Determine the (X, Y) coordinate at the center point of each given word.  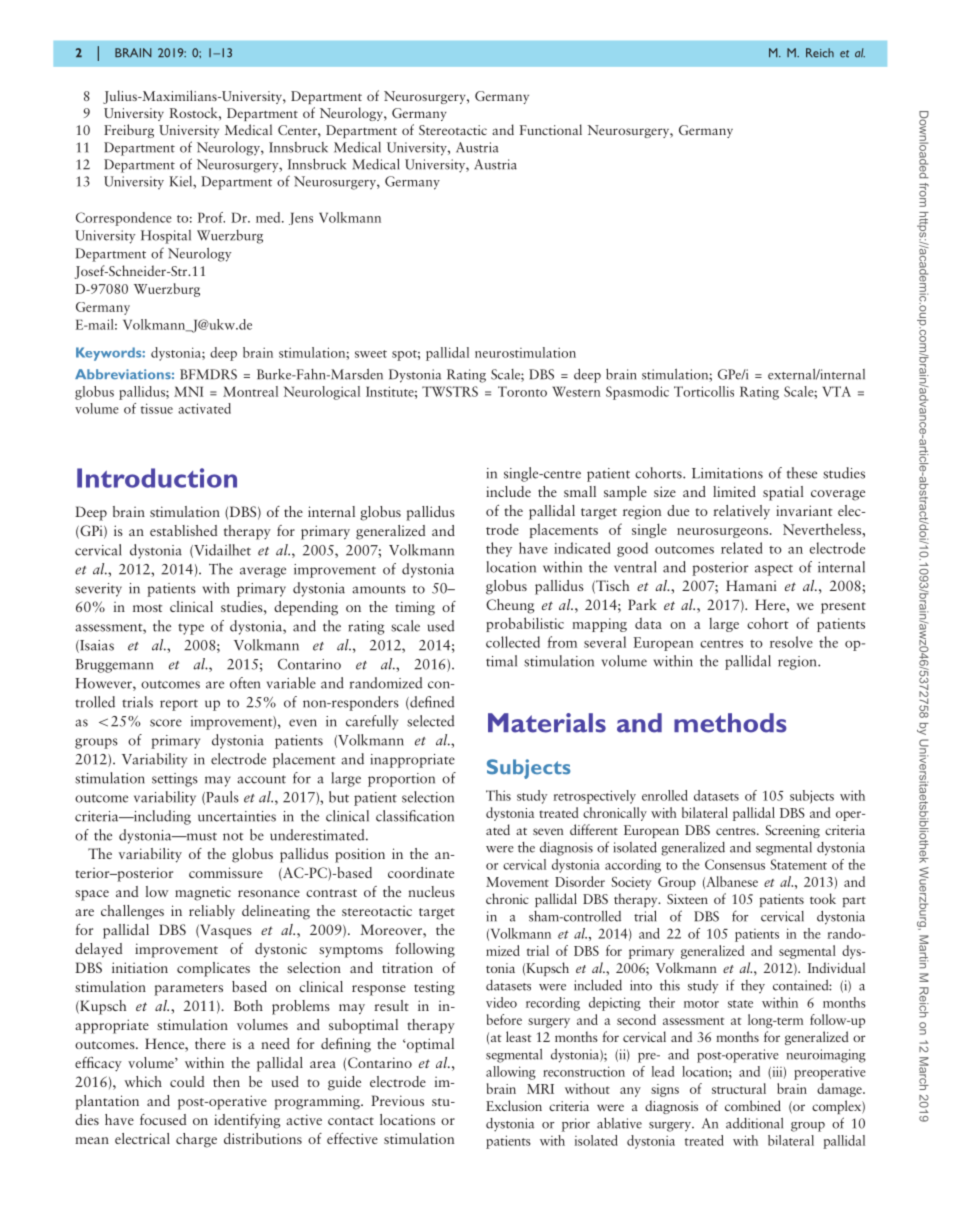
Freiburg (129, 131)
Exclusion (514, 1105)
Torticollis (704, 391)
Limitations (727, 473)
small (580, 491)
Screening (792, 831)
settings (175, 780)
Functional (551, 129)
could (187, 1081)
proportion (401, 780)
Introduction (157, 478)
